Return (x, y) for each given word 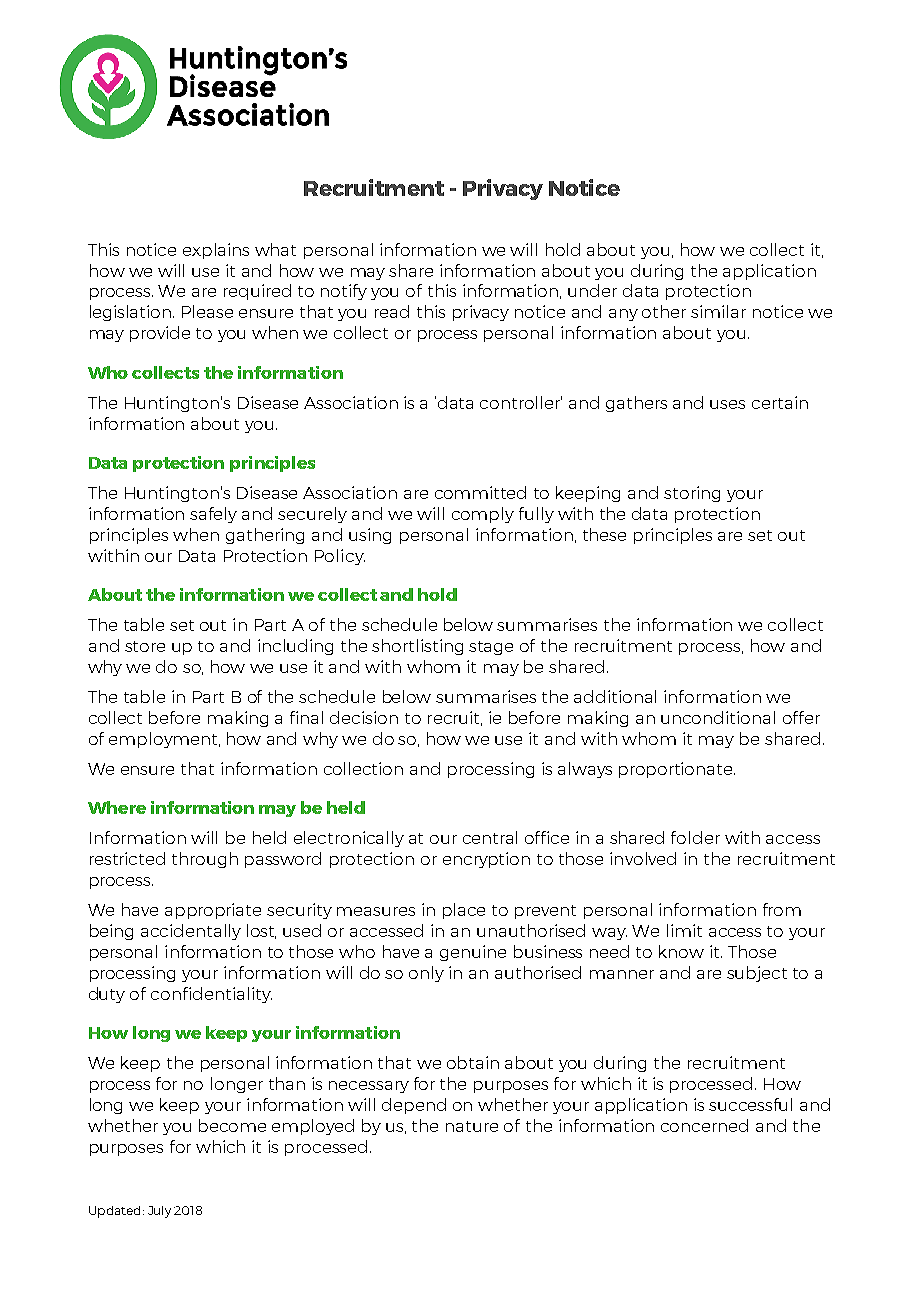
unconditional (718, 717)
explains (216, 251)
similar (718, 311)
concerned (704, 1125)
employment (164, 740)
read (392, 311)
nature (472, 1126)
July (159, 1212)
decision (364, 717)
